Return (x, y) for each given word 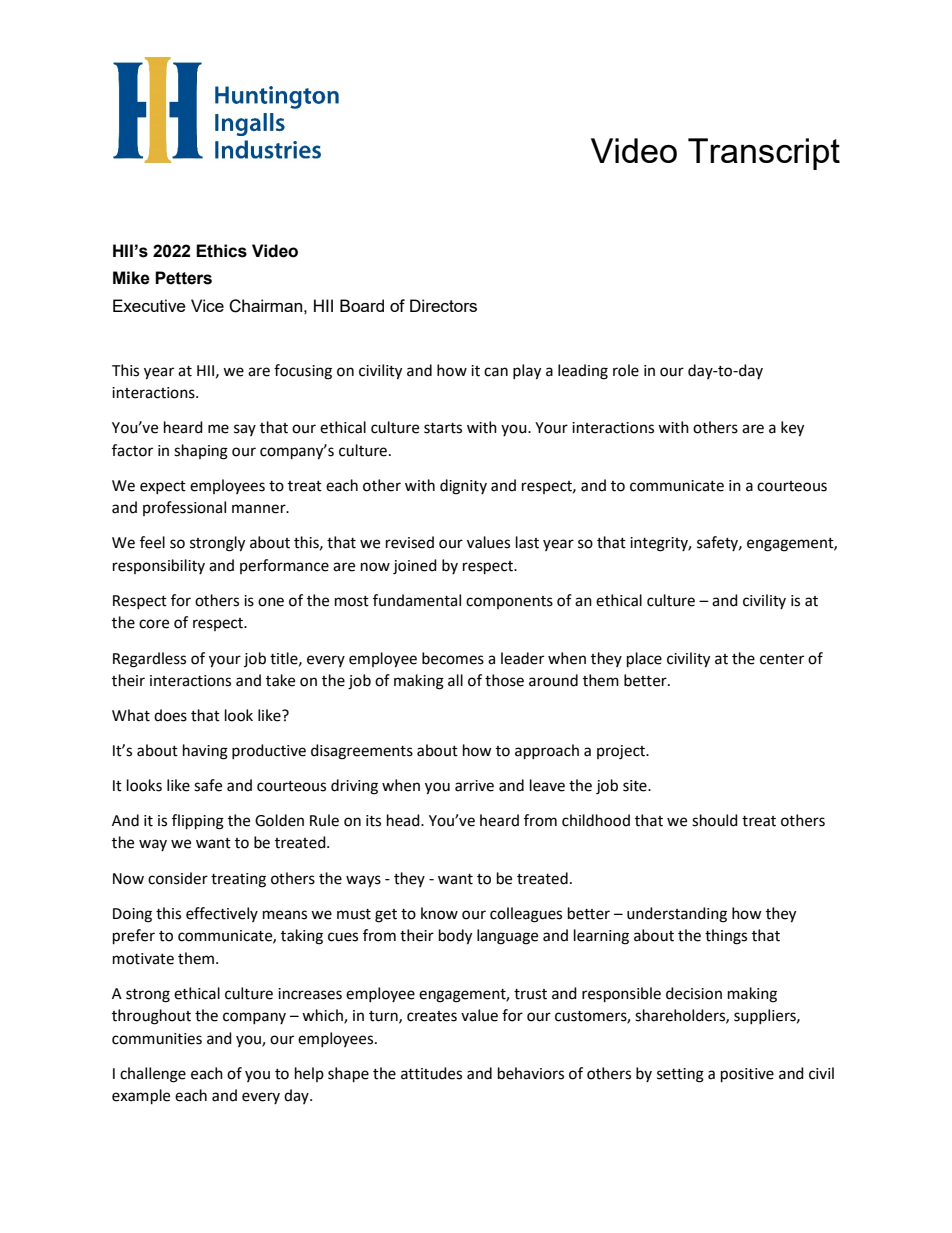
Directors (443, 305)
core (154, 624)
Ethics (221, 251)
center (782, 659)
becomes (453, 658)
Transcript (764, 154)
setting (680, 1075)
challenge (153, 1075)
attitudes (431, 1073)
